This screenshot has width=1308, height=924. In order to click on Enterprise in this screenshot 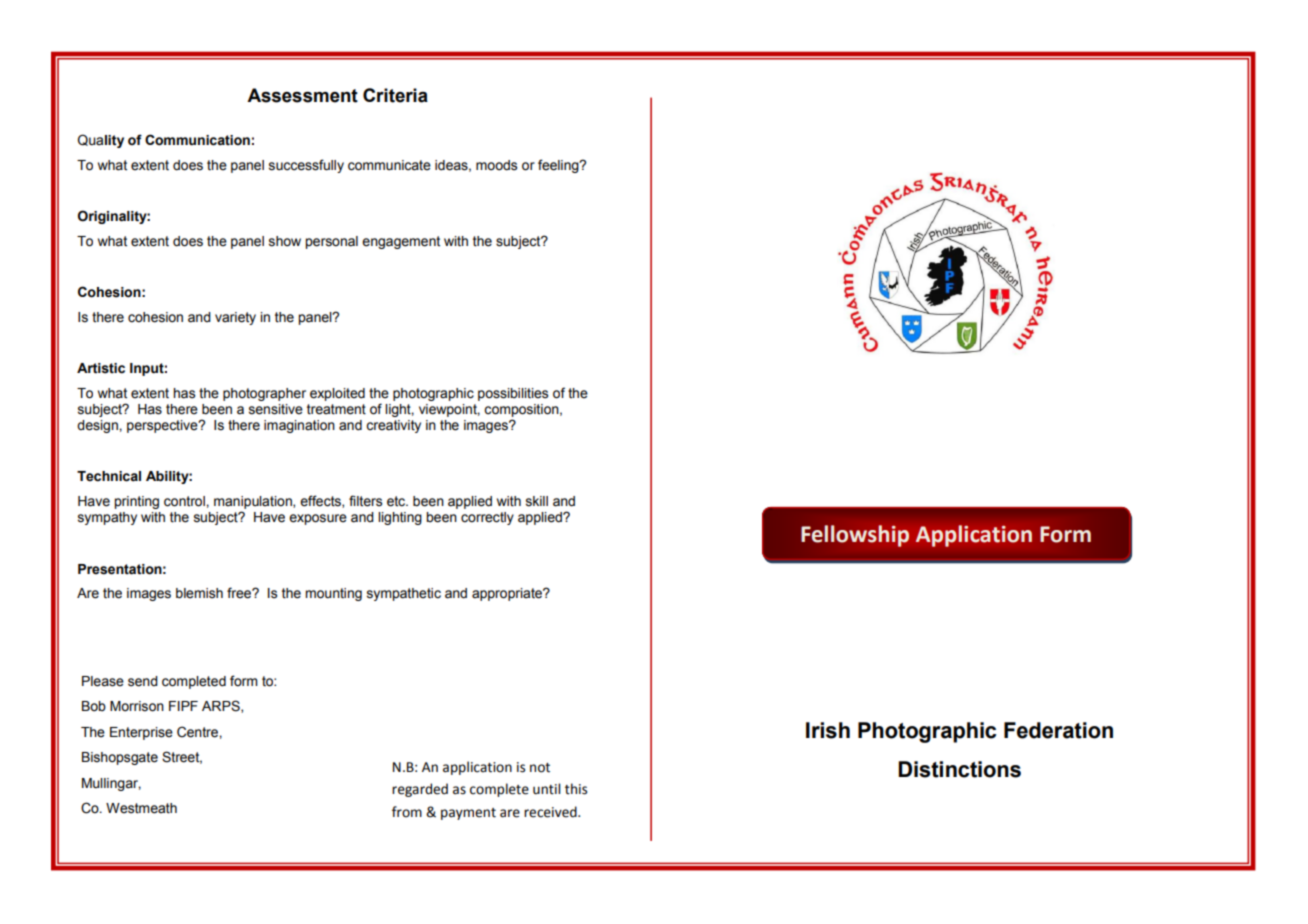, I will do `click(141, 733)`.
